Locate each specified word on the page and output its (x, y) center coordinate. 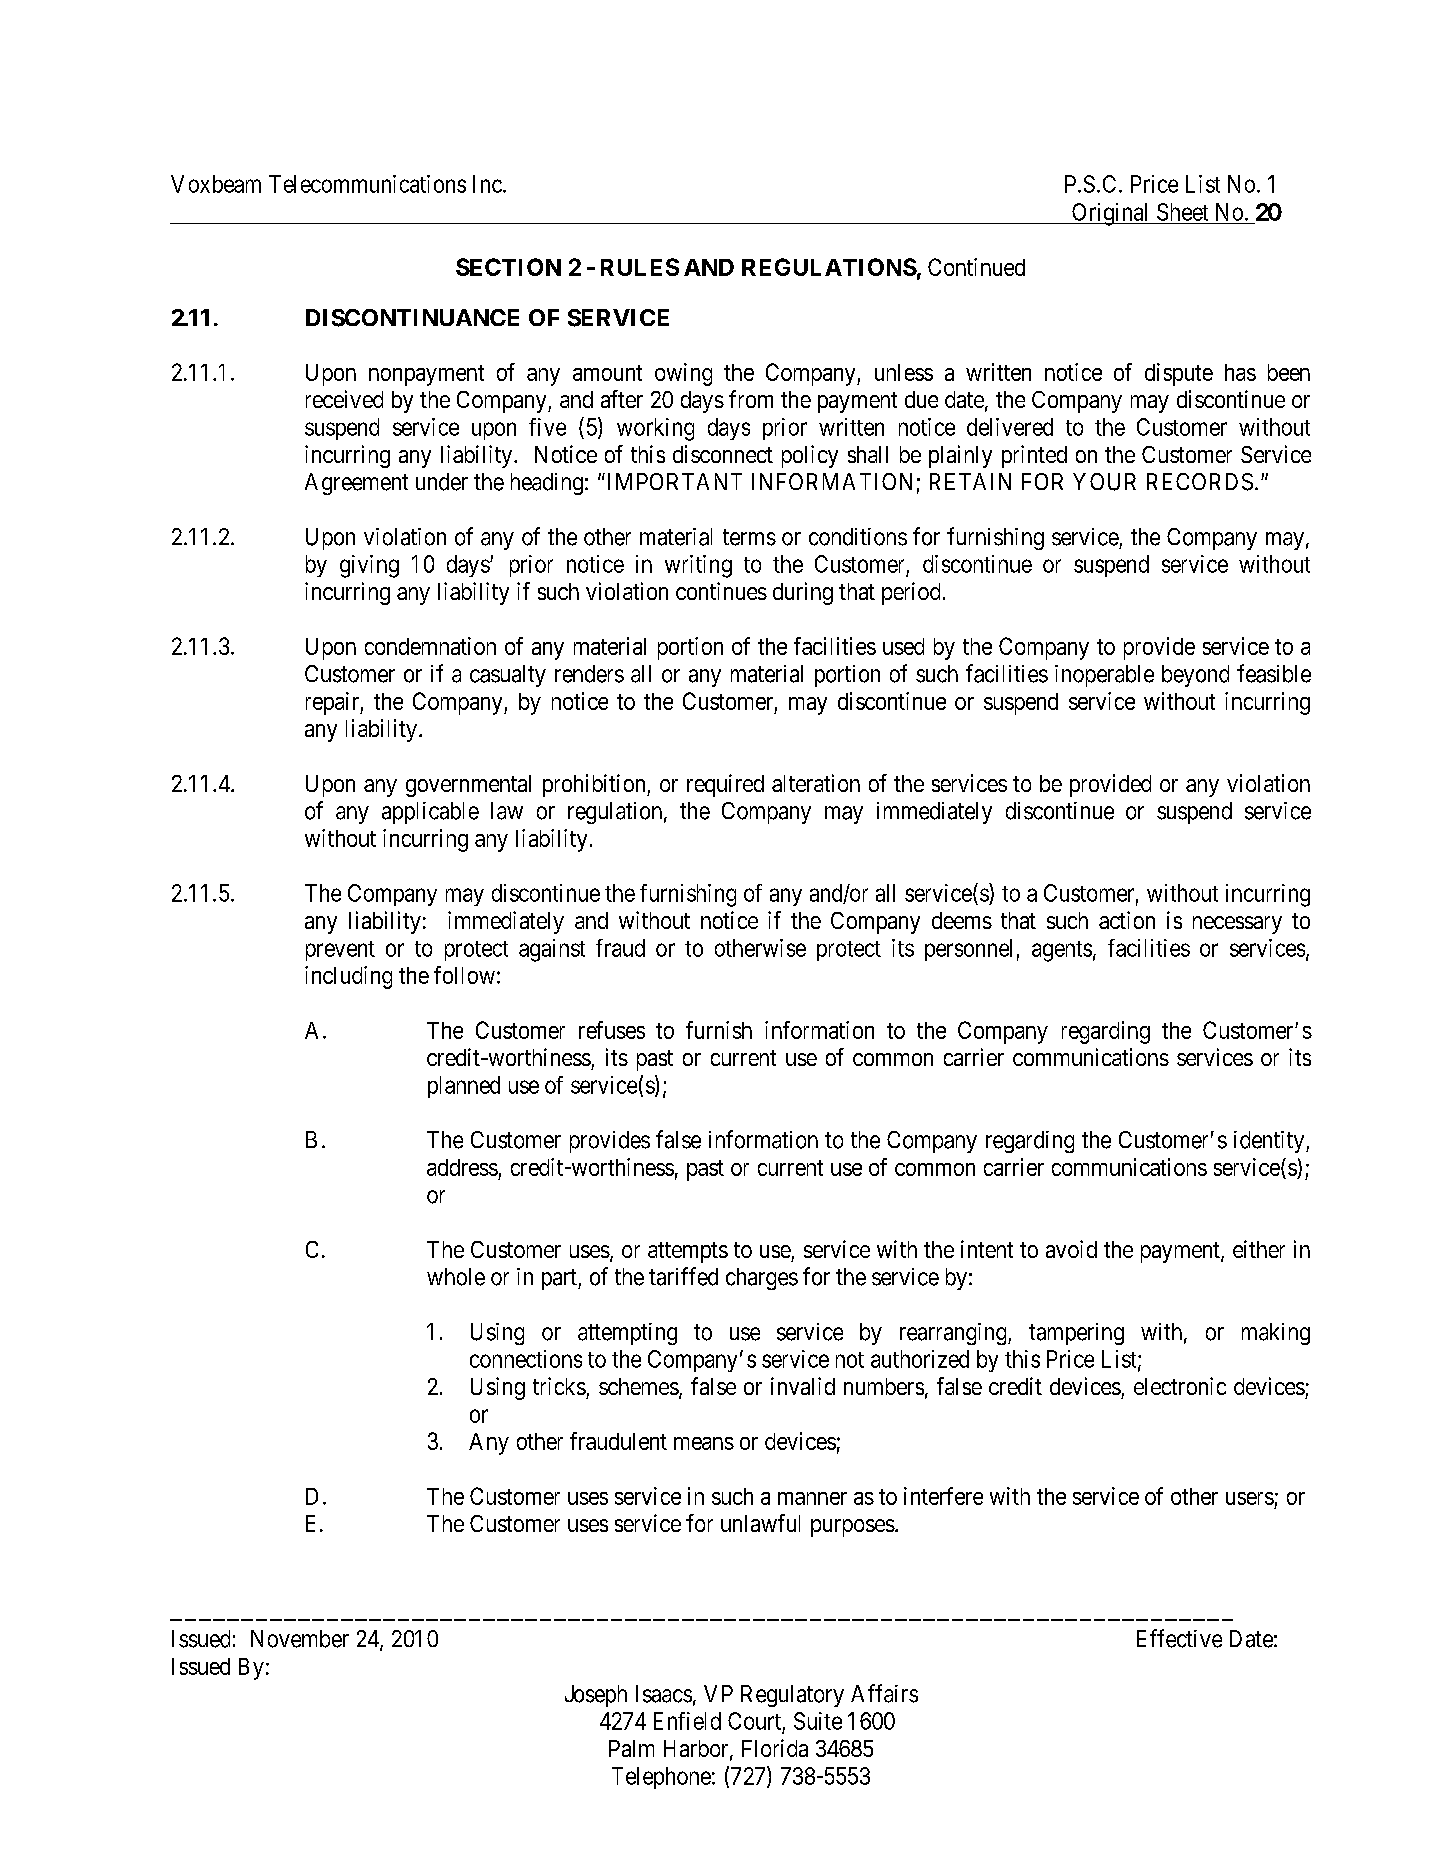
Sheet (1182, 212)
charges (762, 1279)
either (1259, 1249)
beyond (1195, 676)
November (300, 1639)
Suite (818, 1721)
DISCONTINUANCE (412, 318)
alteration (816, 783)
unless (904, 372)
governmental (468, 786)
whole (456, 1277)
